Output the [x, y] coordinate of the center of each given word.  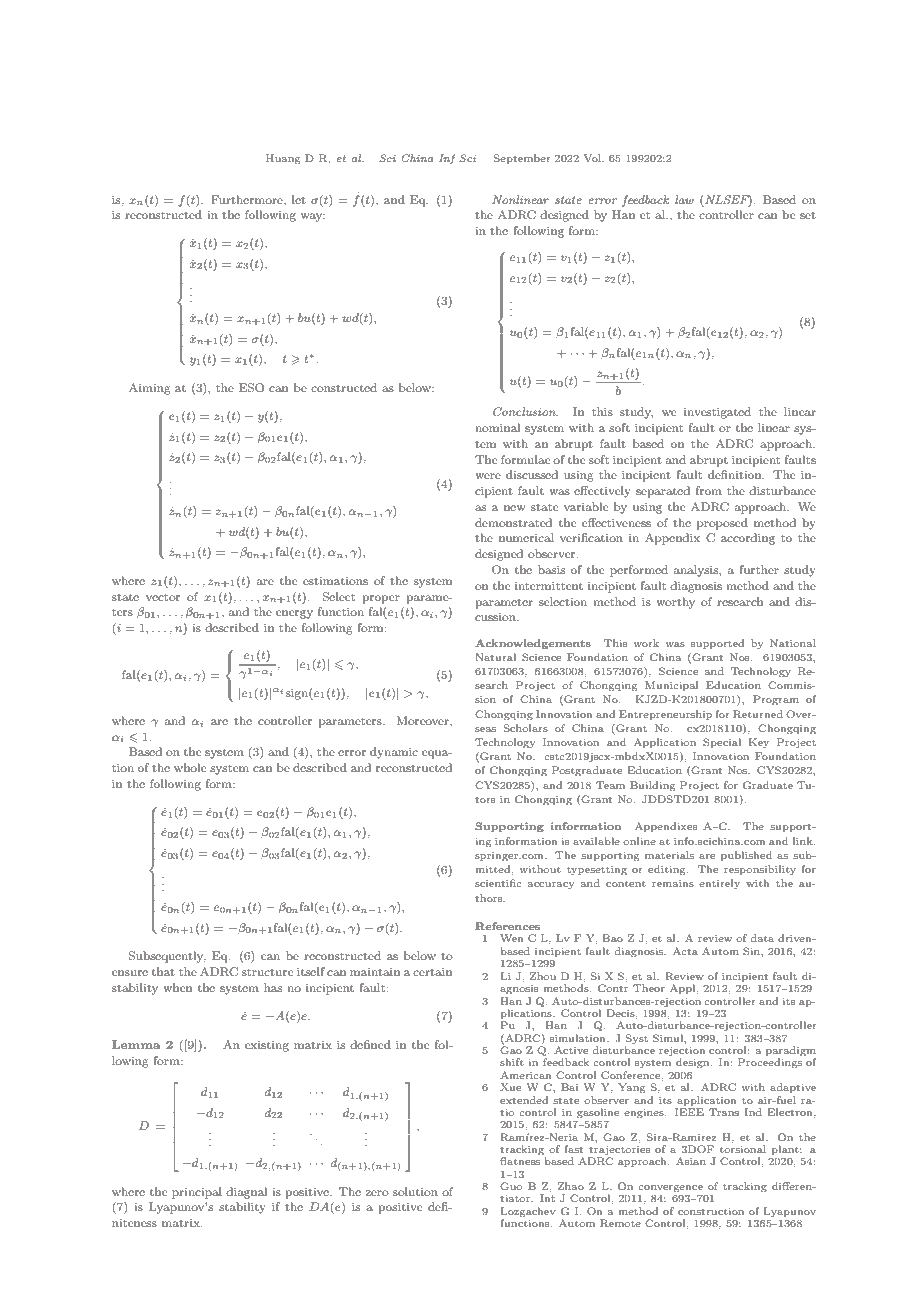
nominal [497, 427]
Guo [511, 1186]
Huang [283, 159]
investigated [717, 413]
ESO [252, 388]
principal [197, 1193]
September [522, 159]
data [762, 938]
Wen [511, 938]
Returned [758, 714]
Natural [496, 657]
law [684, 199]
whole [190, 767]
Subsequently [167, 957]
